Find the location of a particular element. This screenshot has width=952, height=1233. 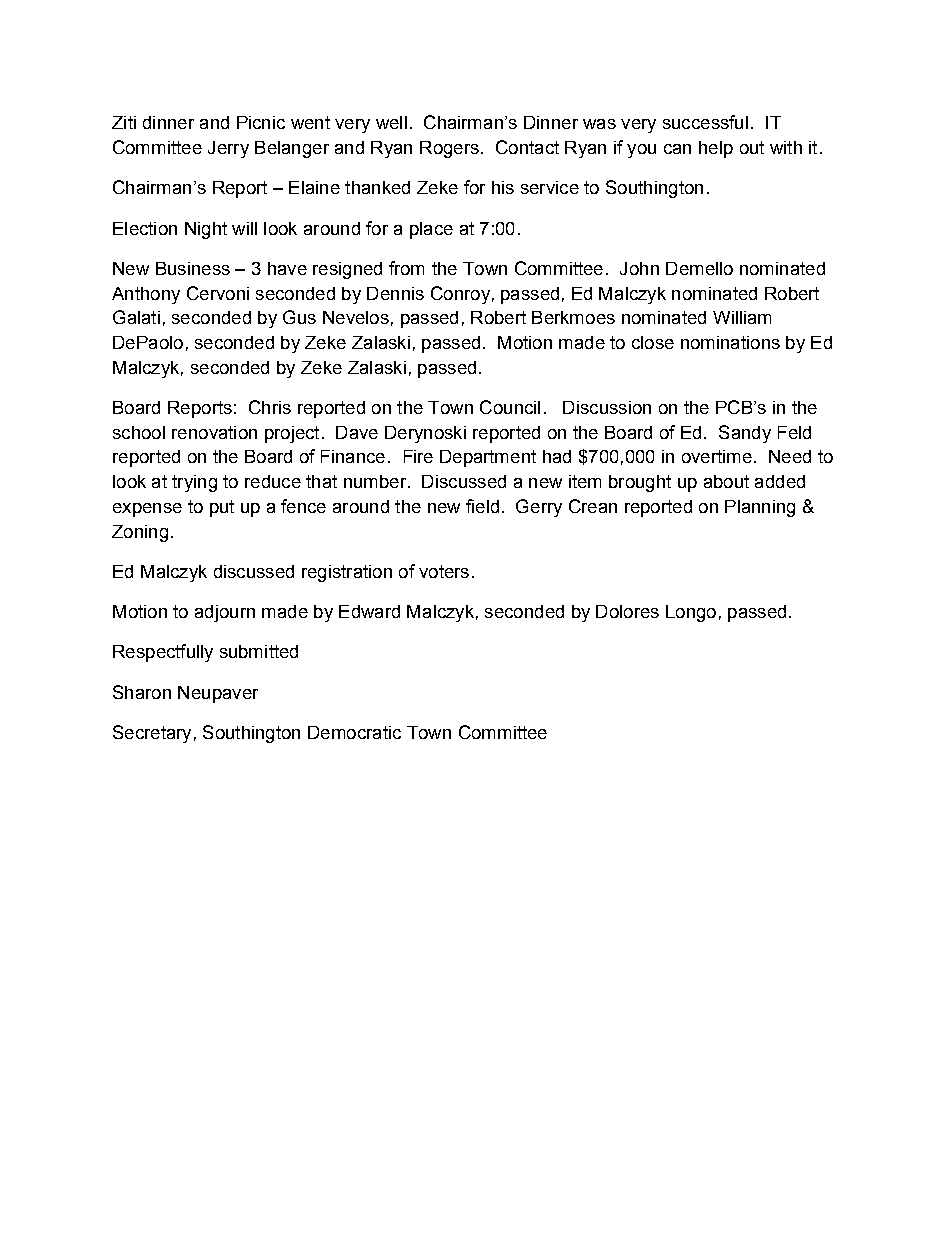

Chris is located at coordinates (270, 407).
